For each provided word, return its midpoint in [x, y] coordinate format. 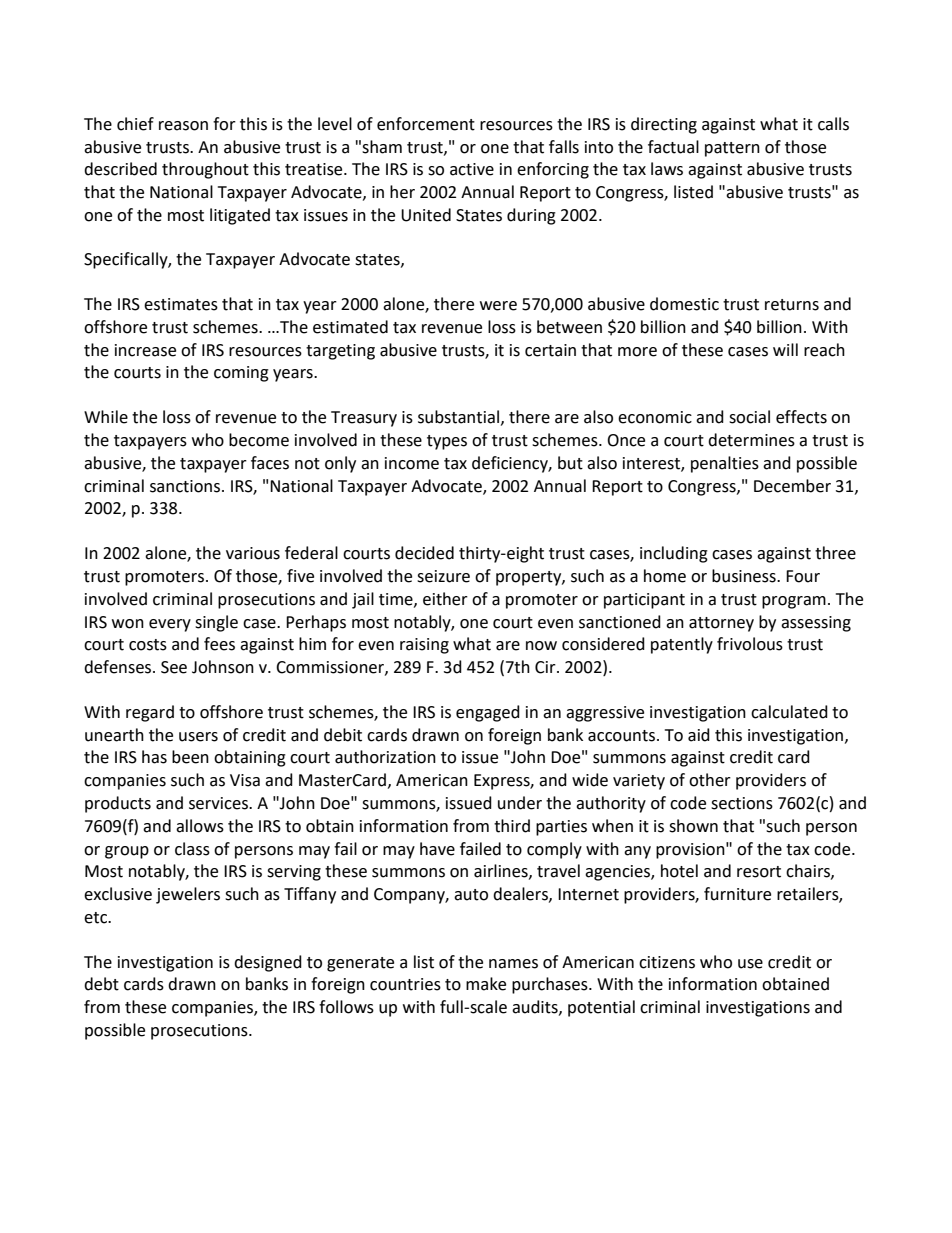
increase [145, 350]
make [486, 984]
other [710, 780]
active [472, 169]
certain [550, 350]
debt [101, 984]
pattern [732, 149]
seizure [443, 576]
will [785, 349]
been [190, 757]
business [745, 576]
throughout [205, 170]
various [253, 553]
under [520, 803]
